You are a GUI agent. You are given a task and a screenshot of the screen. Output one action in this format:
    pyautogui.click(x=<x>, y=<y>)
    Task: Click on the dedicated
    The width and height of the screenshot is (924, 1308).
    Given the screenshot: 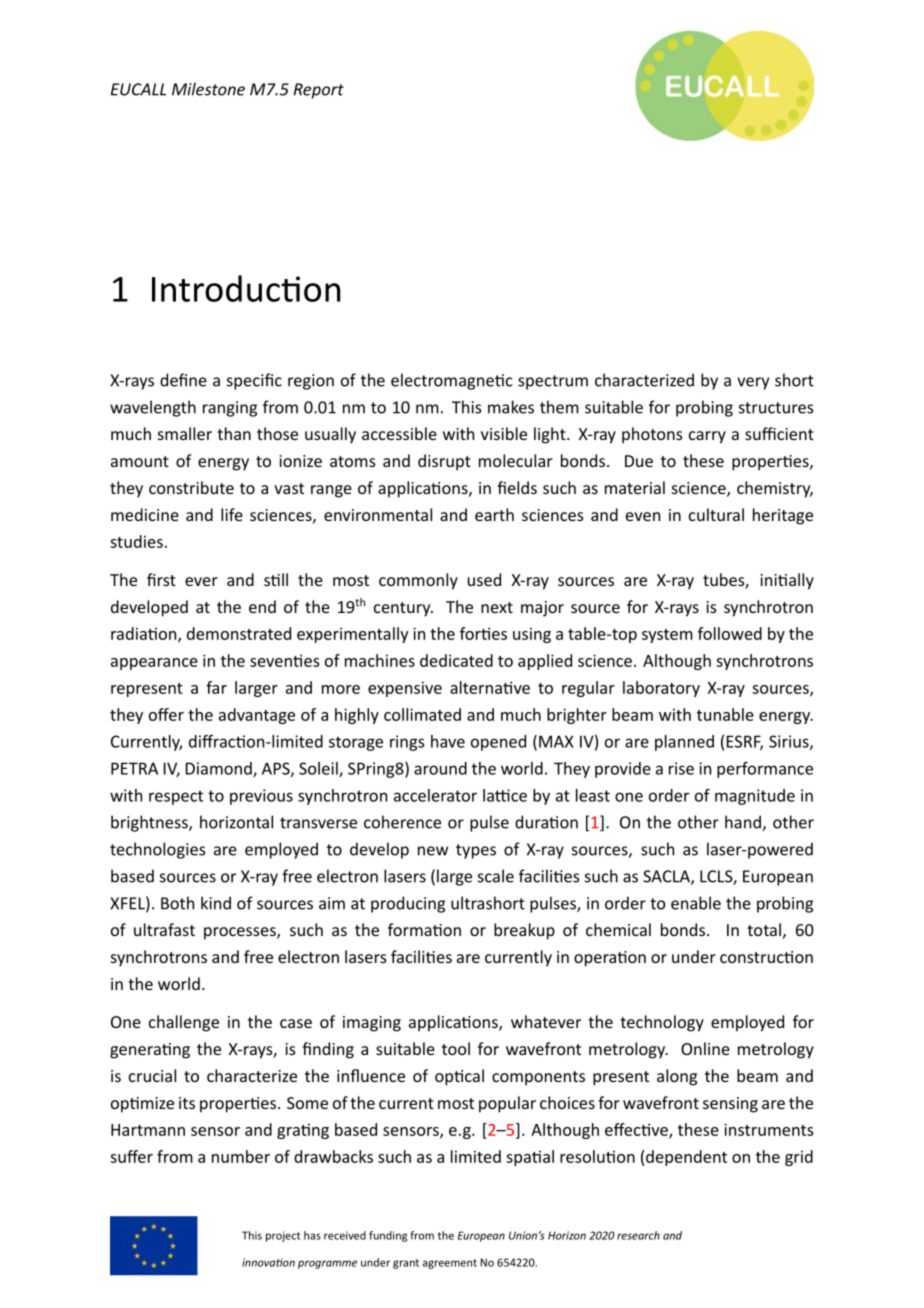 What is the action you would take?
    pyautogui.click(x=456, y=660)
